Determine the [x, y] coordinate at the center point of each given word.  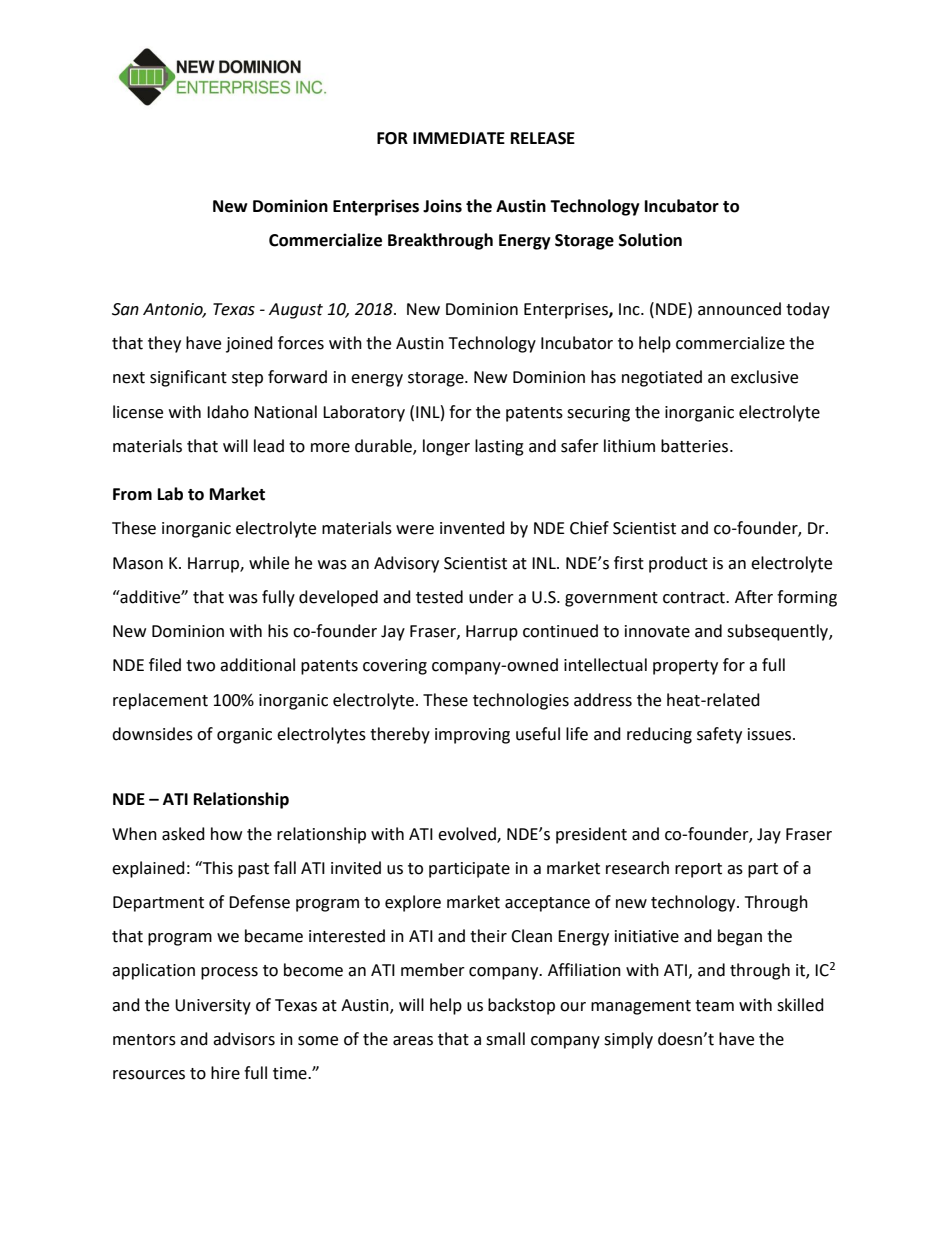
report [698, 870]
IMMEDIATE [459, 138]
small [505, 1039]
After [754, 597]
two [200, 666]
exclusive [764, 377]
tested [439, 597]
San [125, 309]
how [226, 834]
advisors [244, 1039]
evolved [468, 834]
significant [188, 378]
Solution [650, 240]
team [714, 1006]
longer [446, 447]
